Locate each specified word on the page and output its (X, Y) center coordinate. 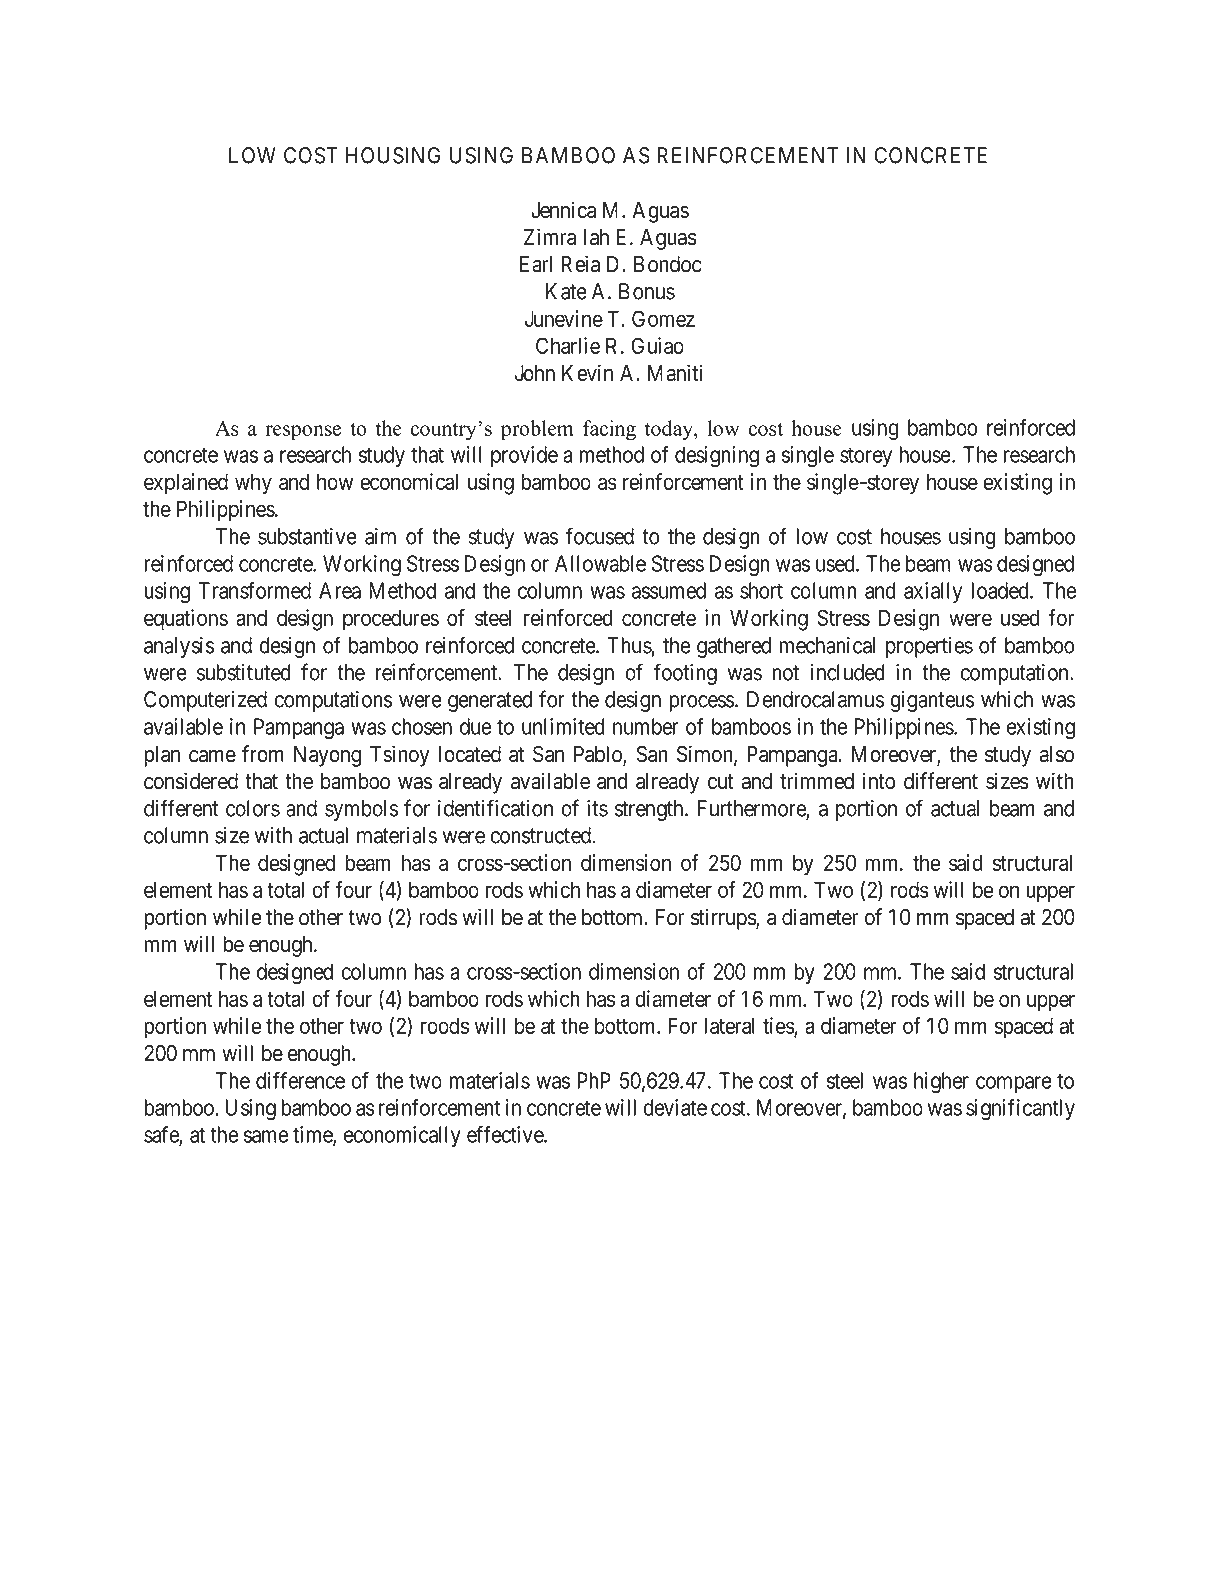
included (847, 672)
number (646, 726)
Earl (536, 264)
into (879, 781)
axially (933, 592)
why (253, 484)
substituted (244, 672)
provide (524, 456)
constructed (540, 835)
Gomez (663, 318)
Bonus (647, 291)
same (266, 1136)
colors (253, 808)
